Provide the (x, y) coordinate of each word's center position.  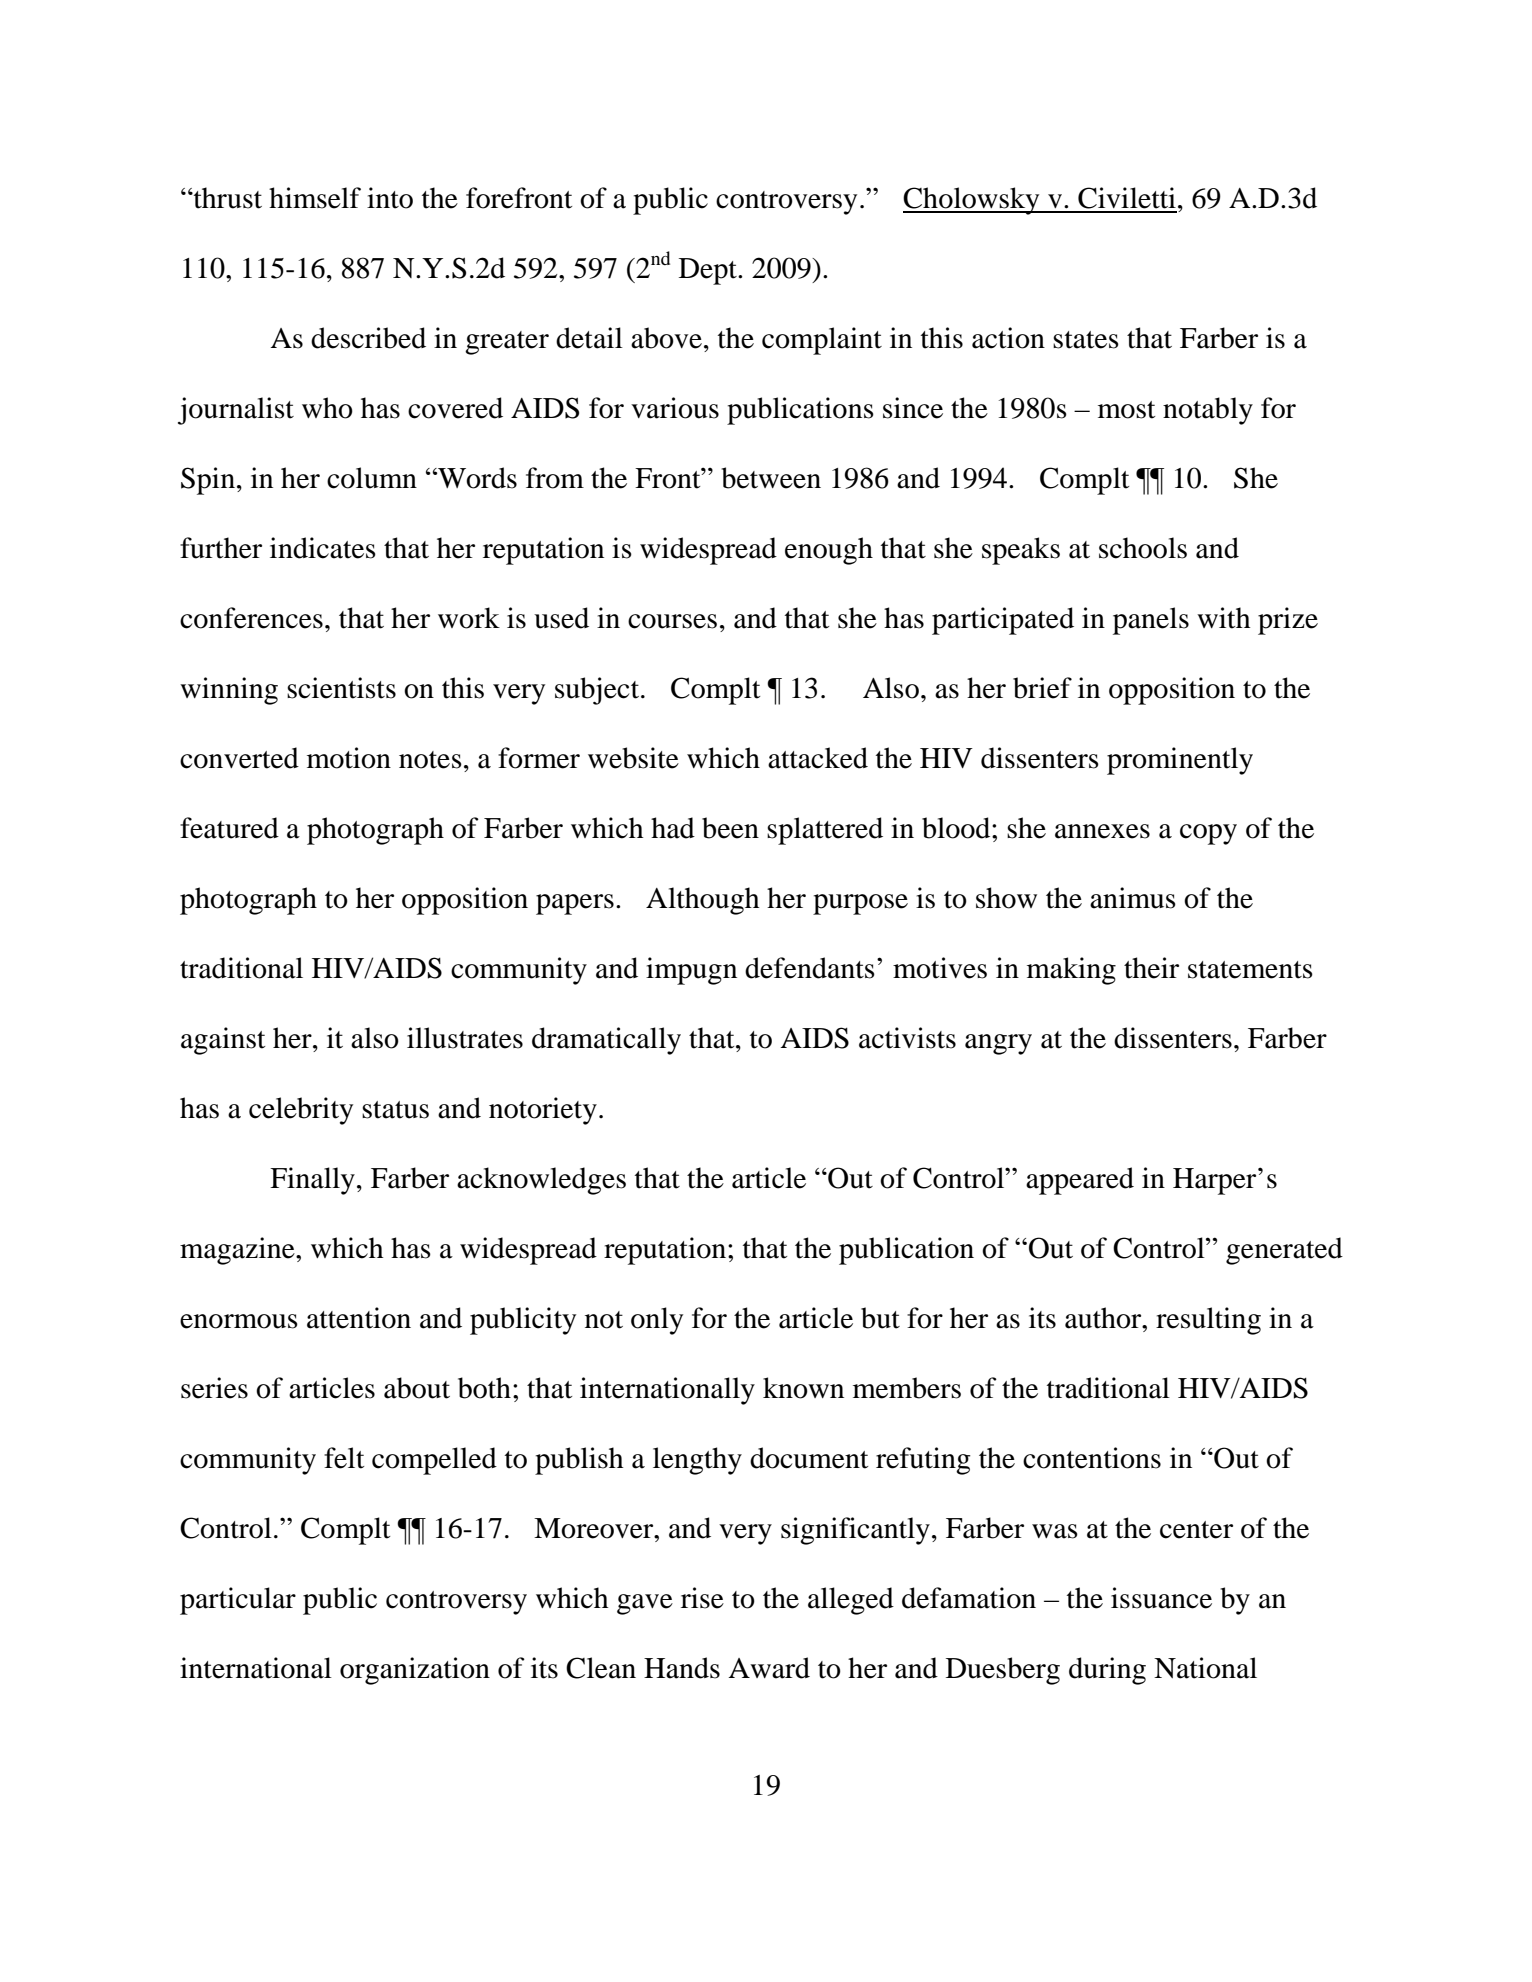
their (1151, 968)
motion (349, 758)
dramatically (606, 1041)
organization (415, 1671)
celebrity (301, 1111)
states (1086, 340)
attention (359, 1318)
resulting (1208, 1321)
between (771, 478)
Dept (709, 271)
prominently (1180, 761)
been (730, 828)
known (803, 1388)
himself (315, 198)
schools (1143, 548)
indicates (323, 548)
